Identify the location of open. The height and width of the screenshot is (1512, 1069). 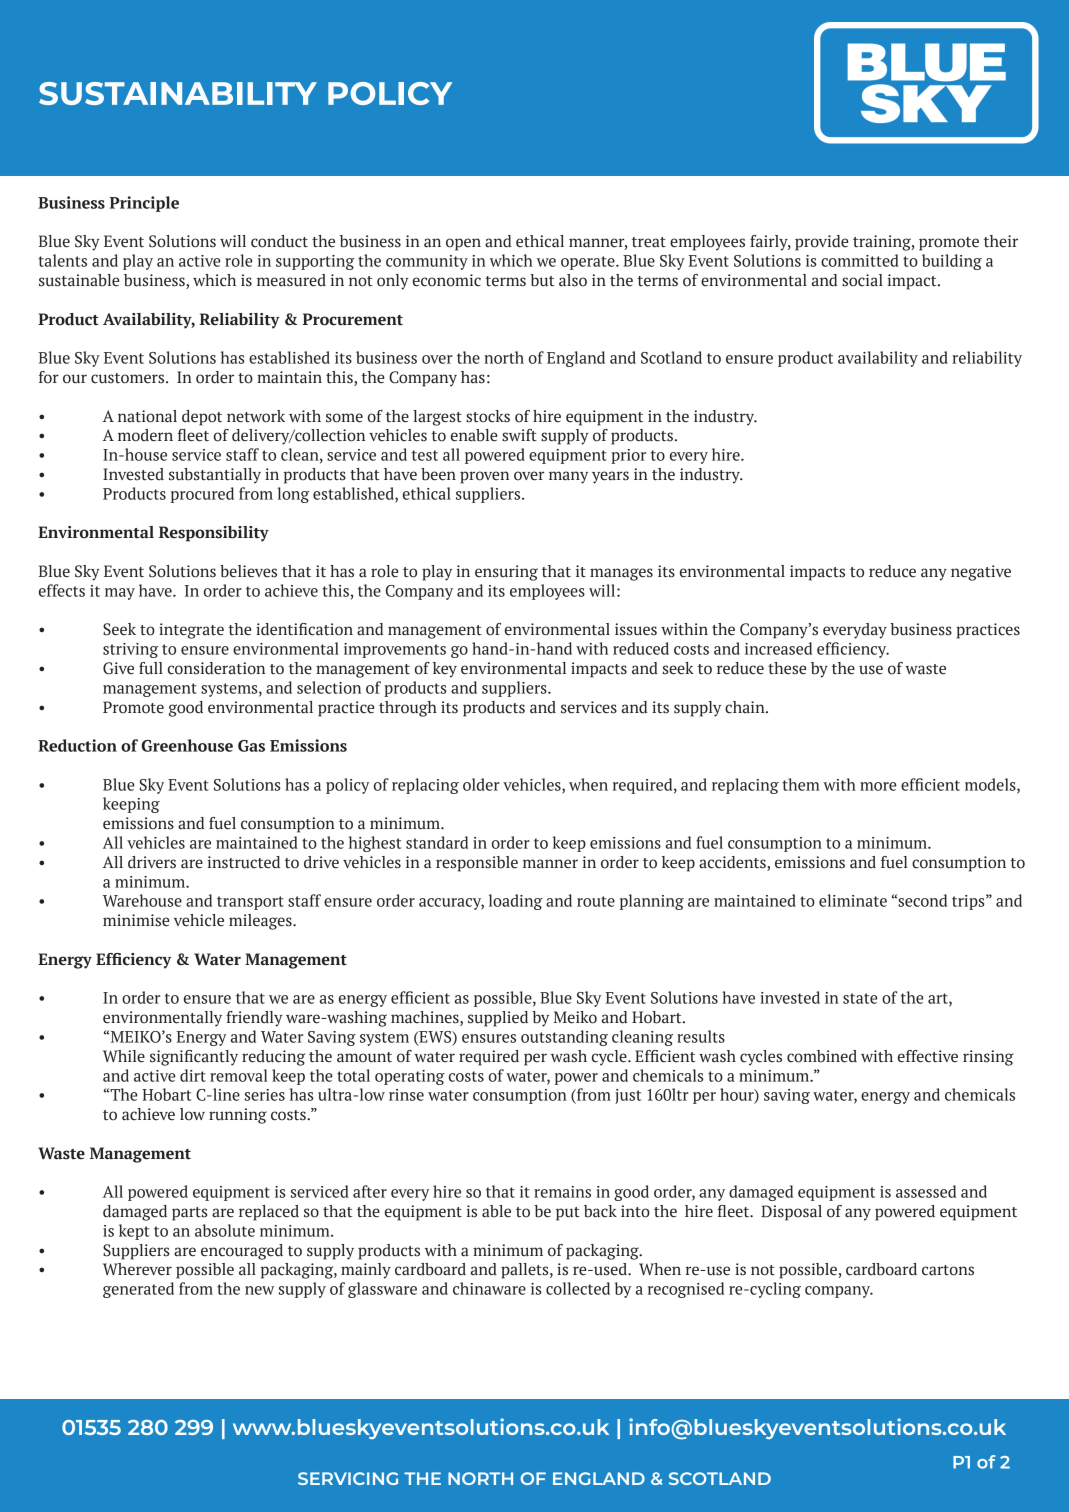
(463, 244).
